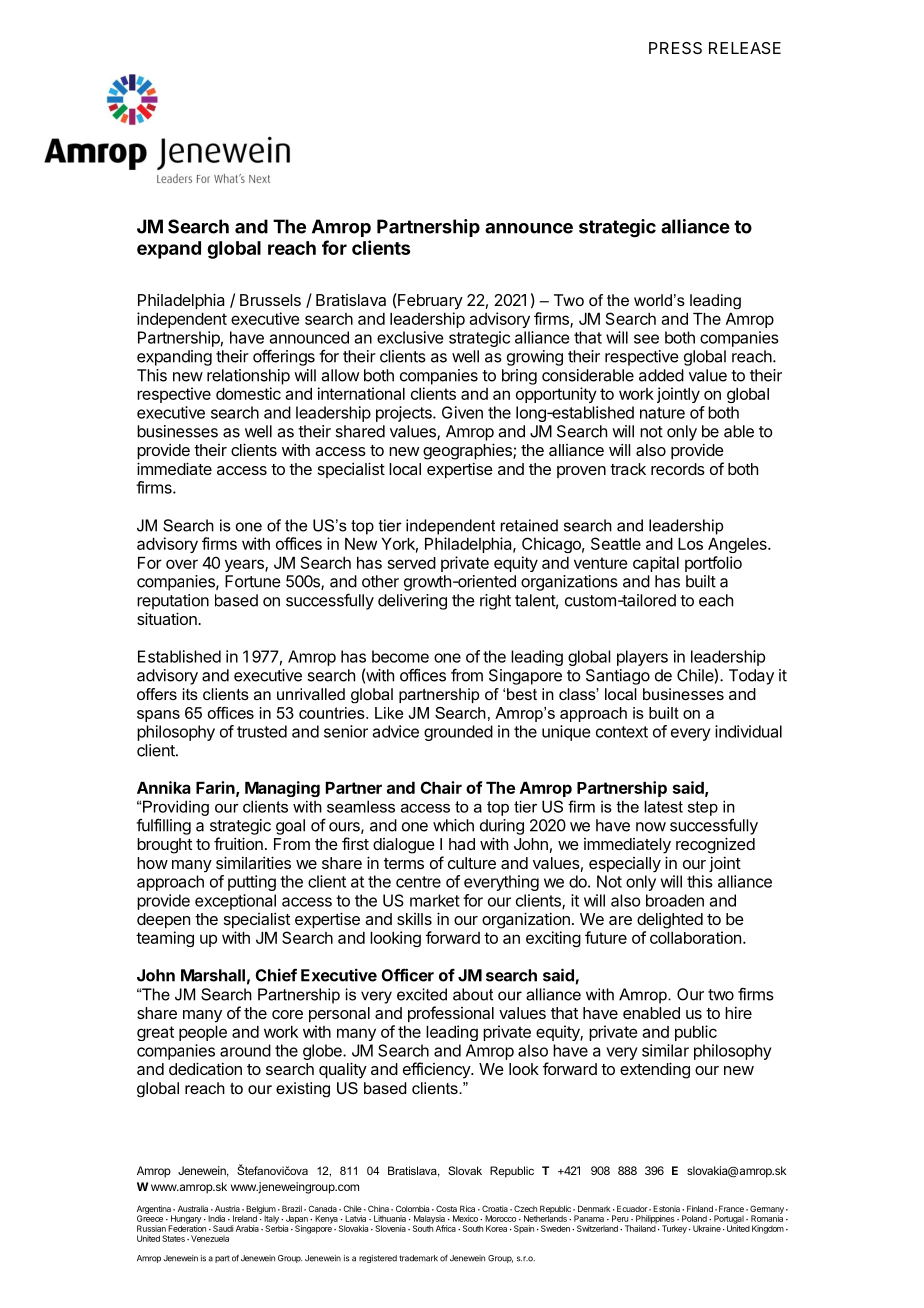  Describe the element at coordinates (190, 694) in the document. I see `its` at that location.
